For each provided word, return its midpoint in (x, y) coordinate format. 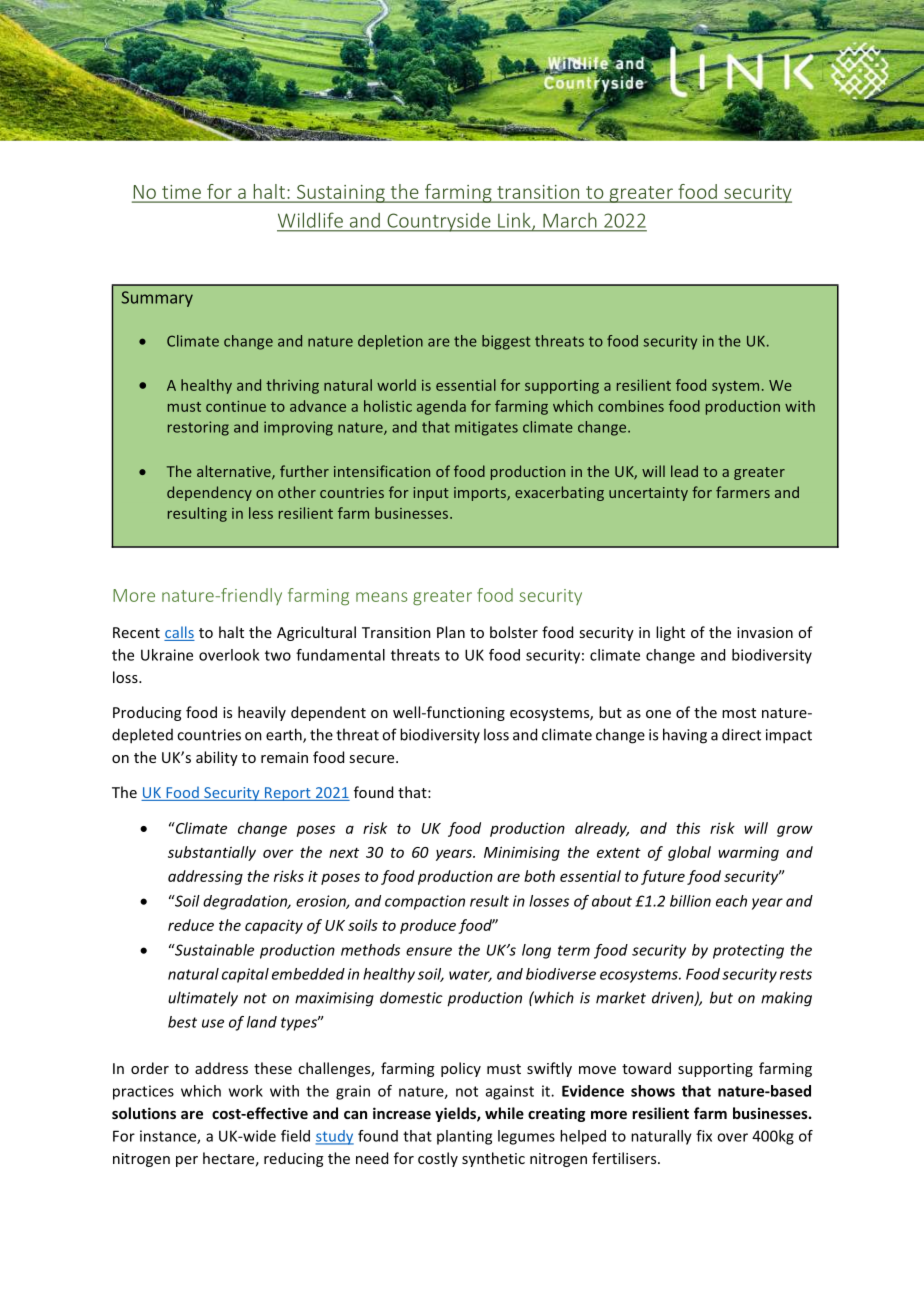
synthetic (493, 1159)
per (187, 1161)
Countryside (439, 222)
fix (704, 1136)
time (181, 192)
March (569, 220)
